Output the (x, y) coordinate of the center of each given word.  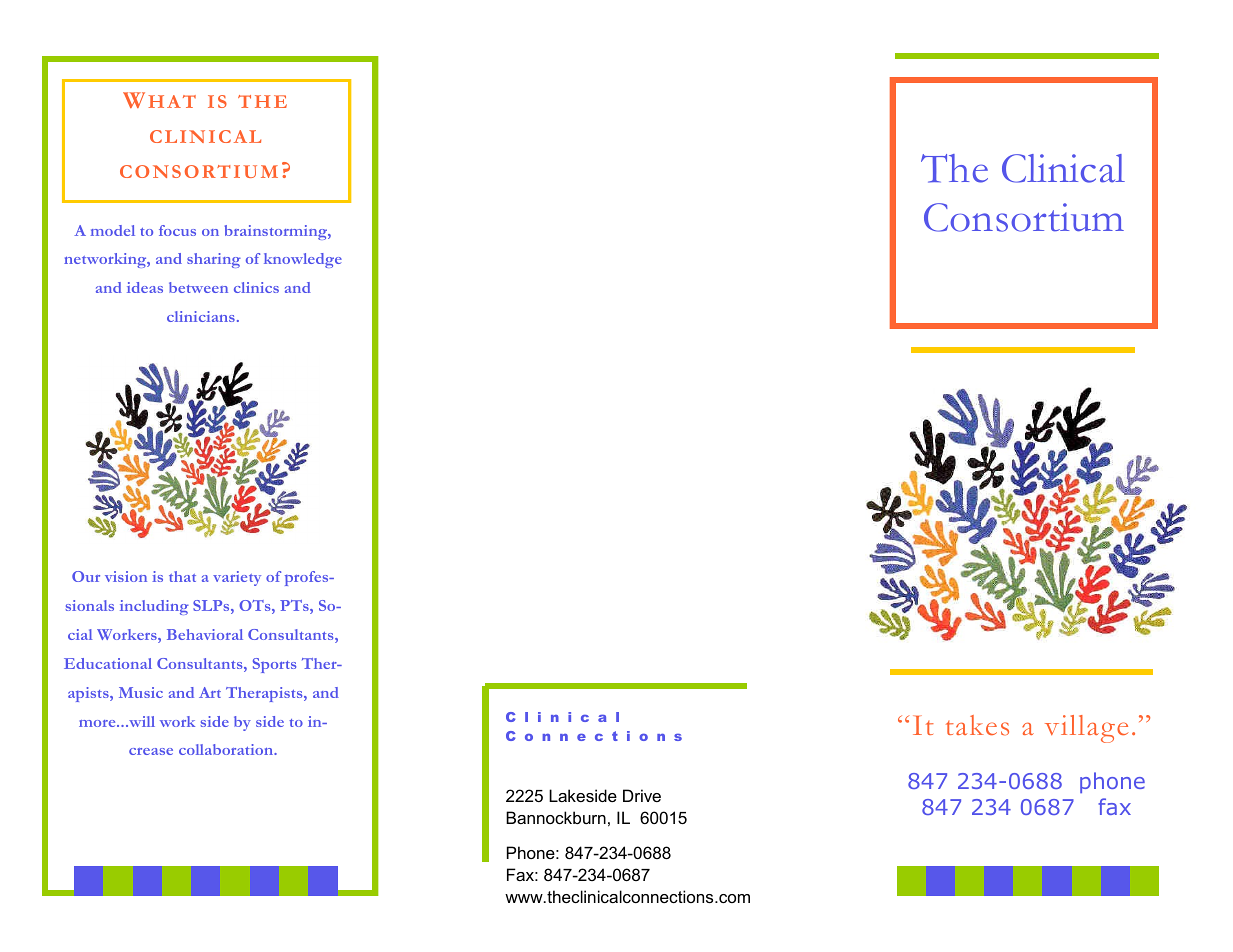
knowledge (303, 260)
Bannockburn (556, 817)
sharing (214, 260)
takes (977, 725)
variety (237, 578)
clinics (256, 287)
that (182, 576)
